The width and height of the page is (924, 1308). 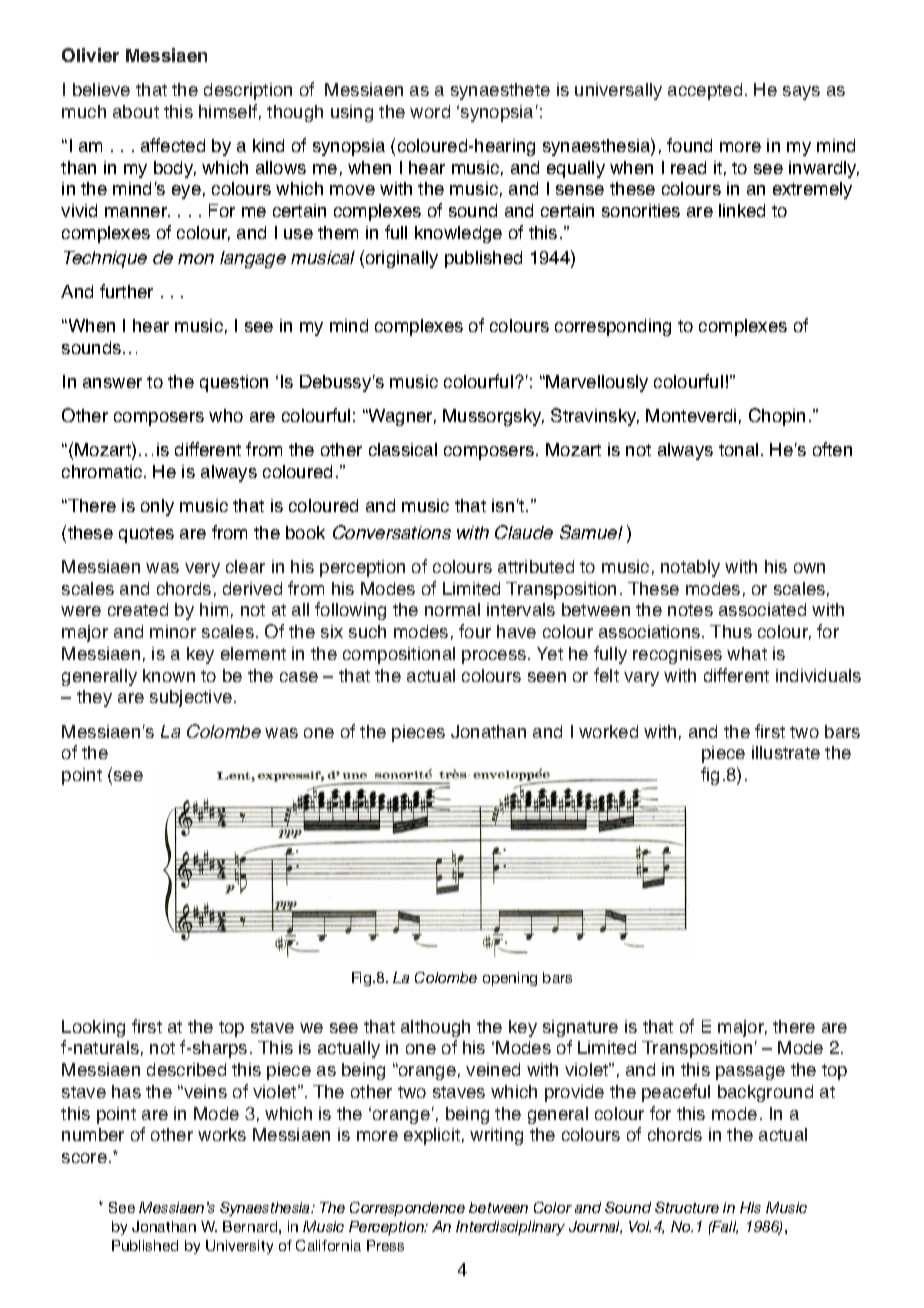 What do you see at coordinates (136, 111) in the page?
I see `about` at bounding box center [136, 111].
